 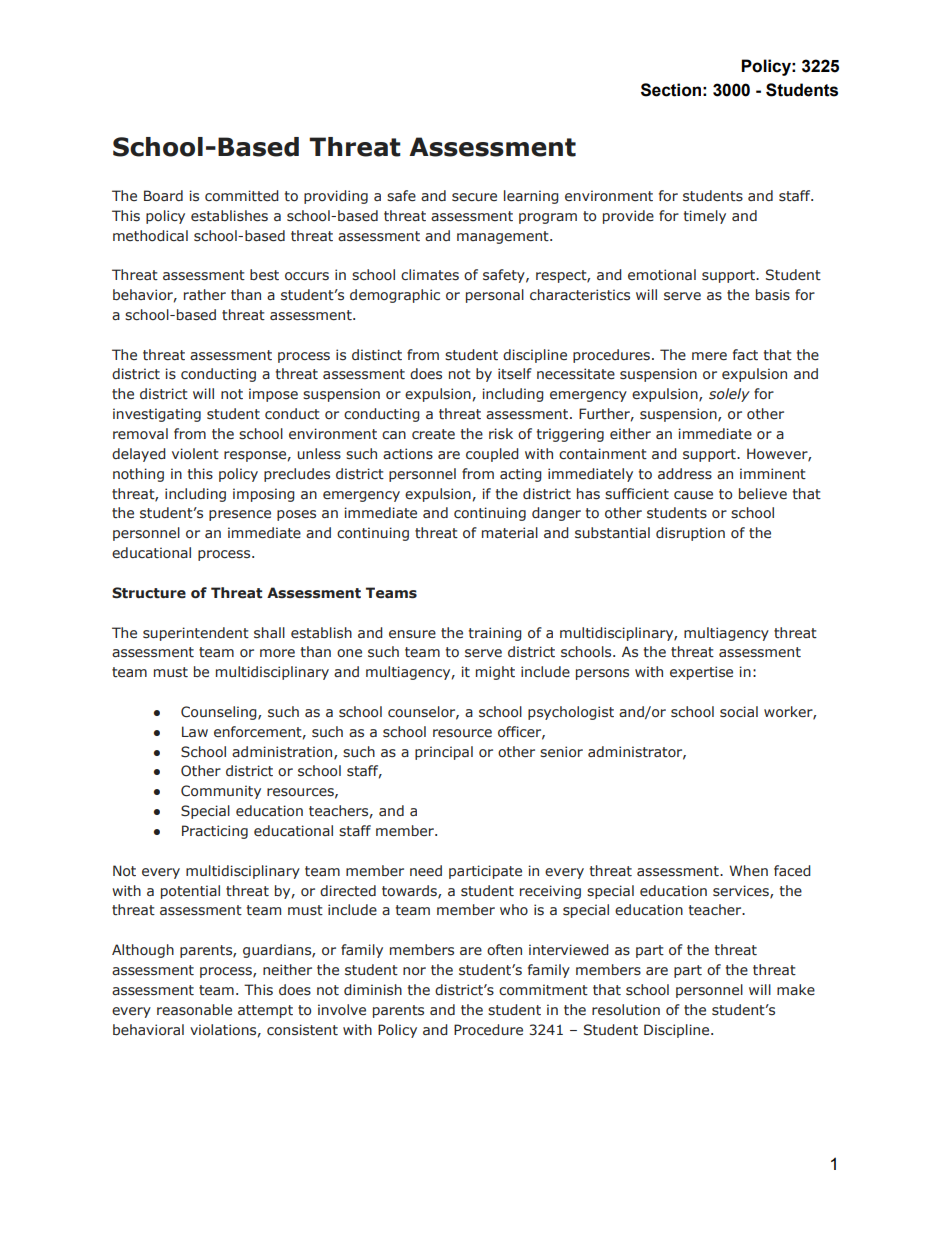 What do you see at coordinates (729, 395) in the screenshot?
I see `solely` at bounding box center [729, 395].
